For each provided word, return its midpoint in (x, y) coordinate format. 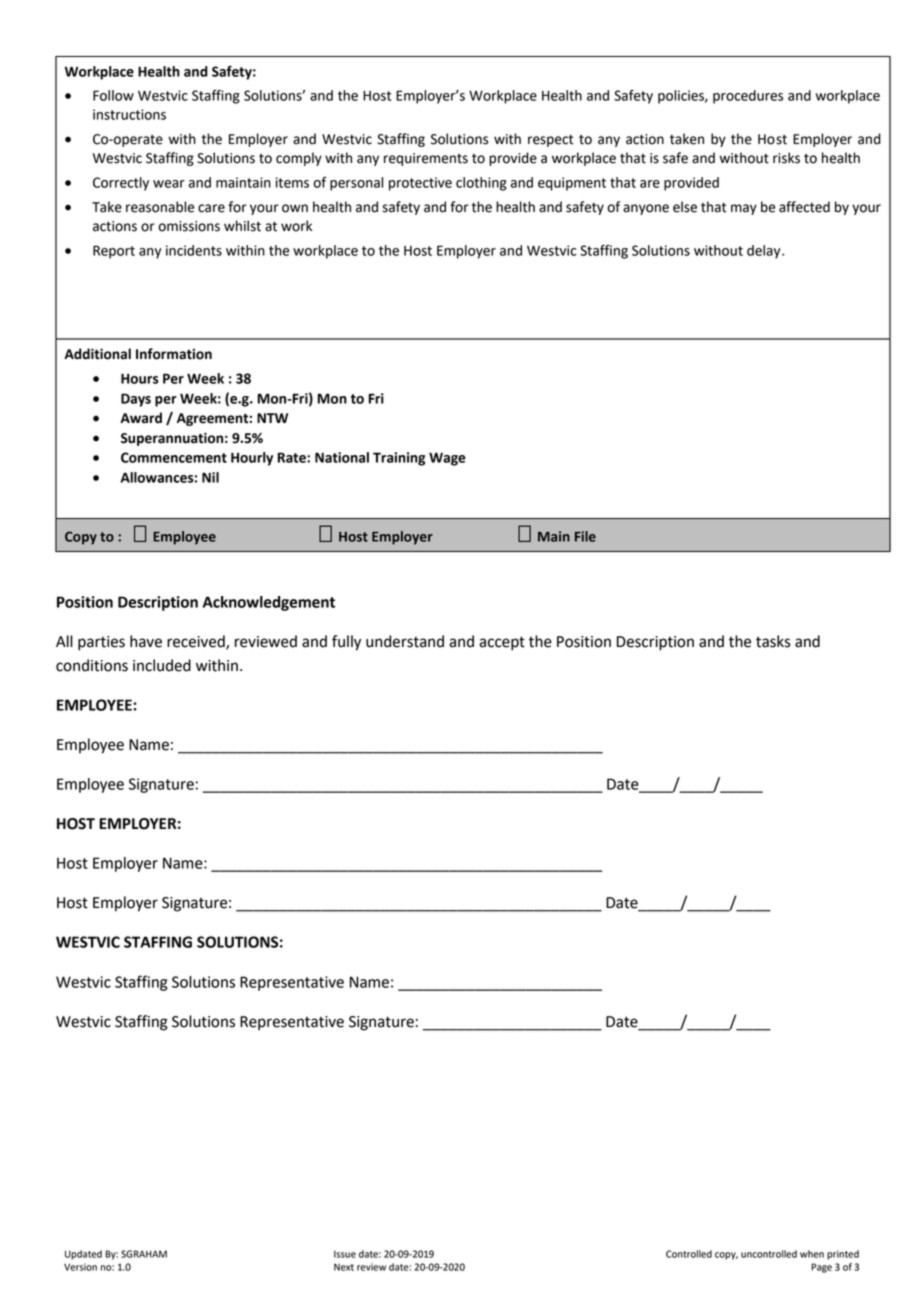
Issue (345, 1254)
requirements (426, 159)
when (812, 1254)
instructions (129, 114)
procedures (748, 97)
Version (80, 1267)
